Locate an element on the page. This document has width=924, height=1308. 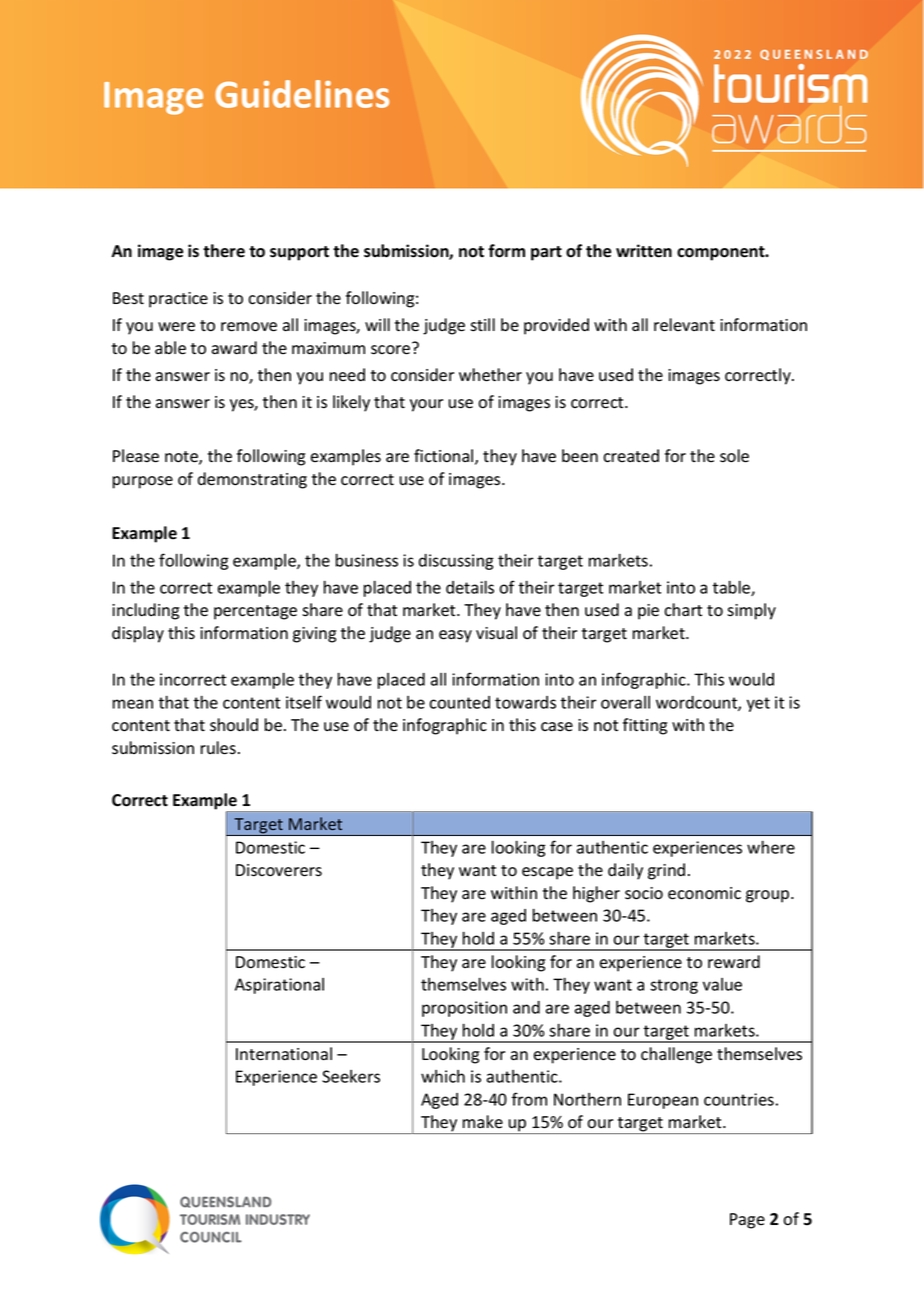
relevant is located at coordinates (684, 325).
